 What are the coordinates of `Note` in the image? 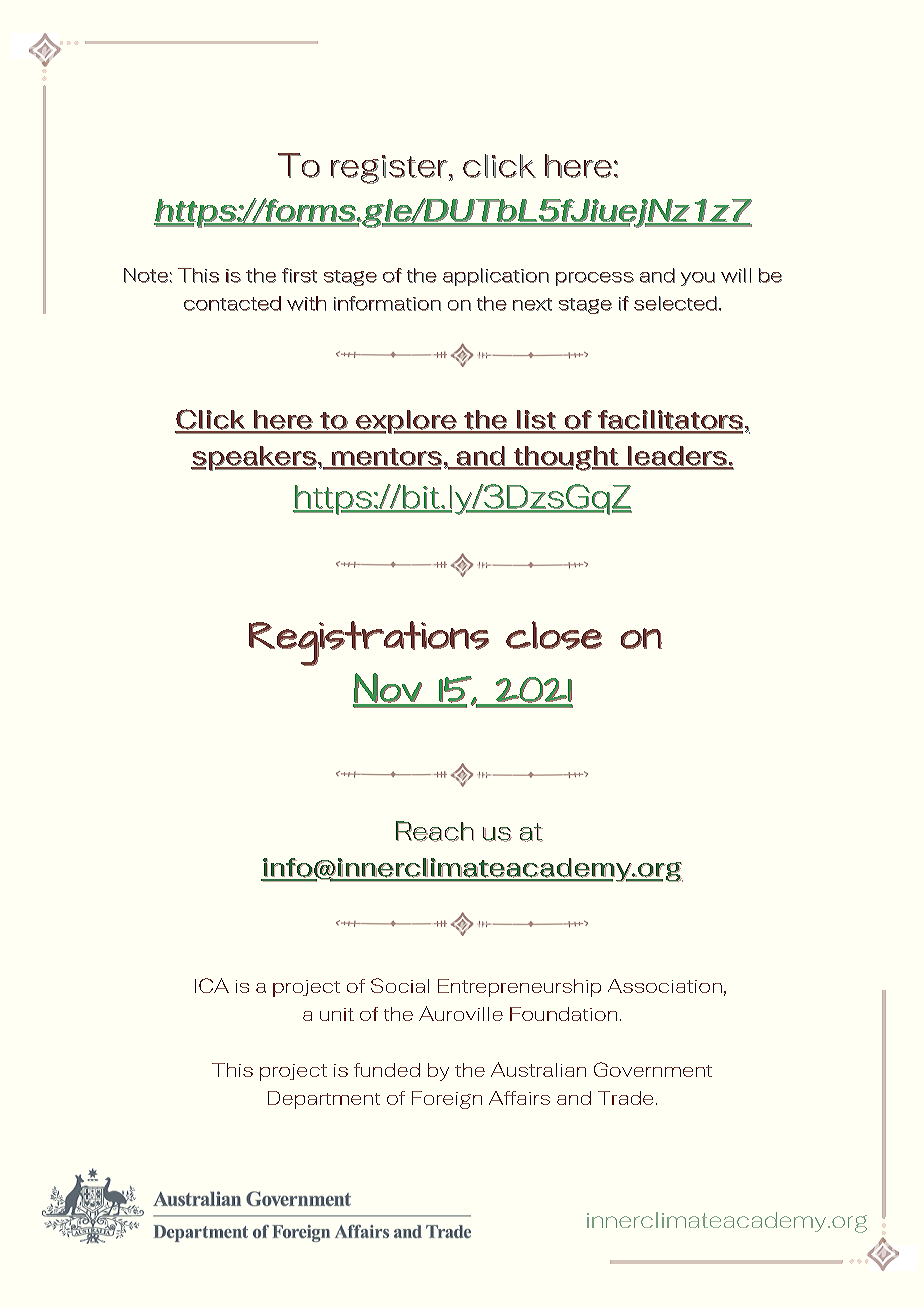 It's located at (146, 275).
